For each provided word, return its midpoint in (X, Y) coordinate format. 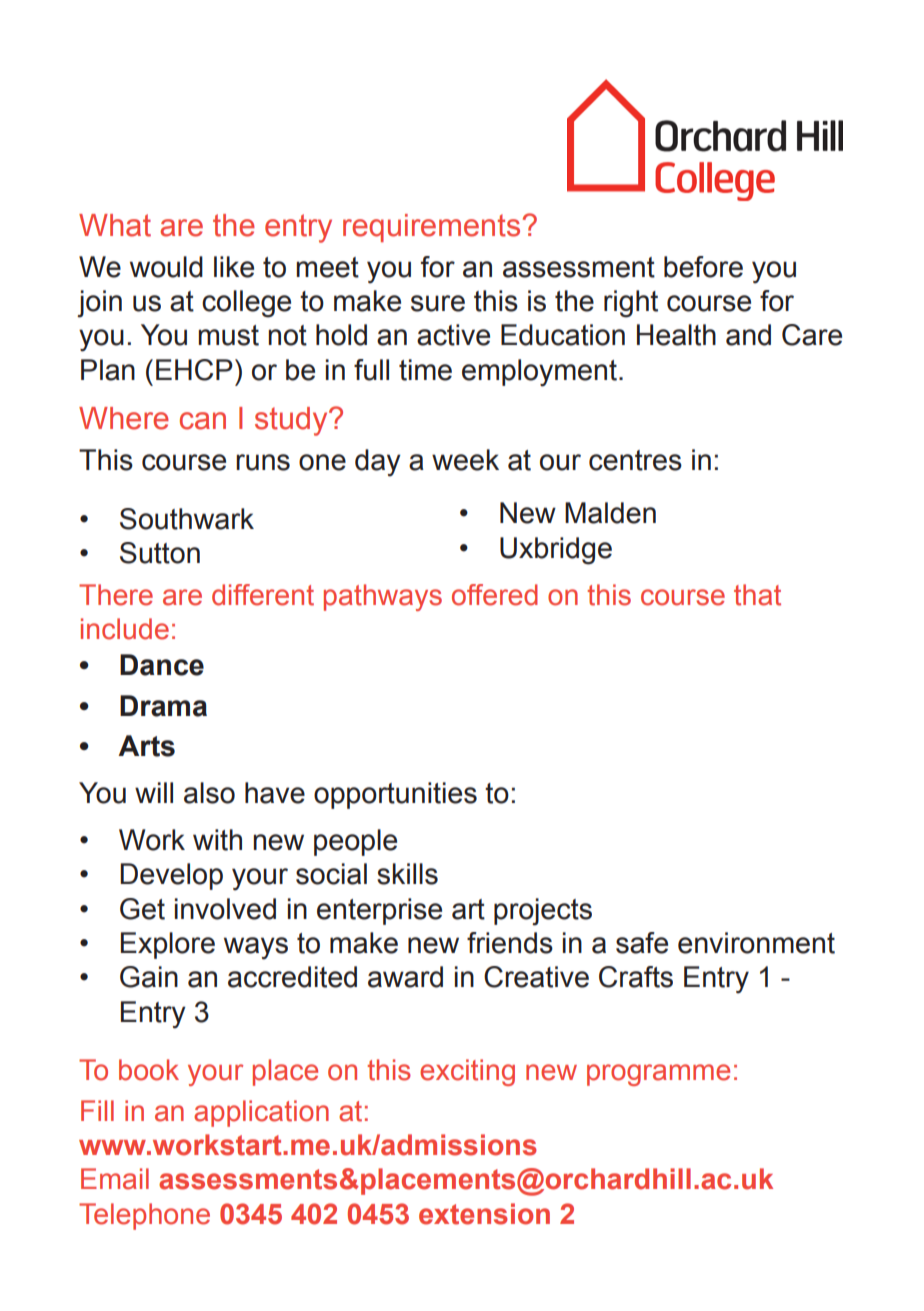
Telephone (144, 1216)
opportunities (395, 795)
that (757, 595)
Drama (163, 706)
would (166, 267)
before (703, 267)
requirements (431, 228)
